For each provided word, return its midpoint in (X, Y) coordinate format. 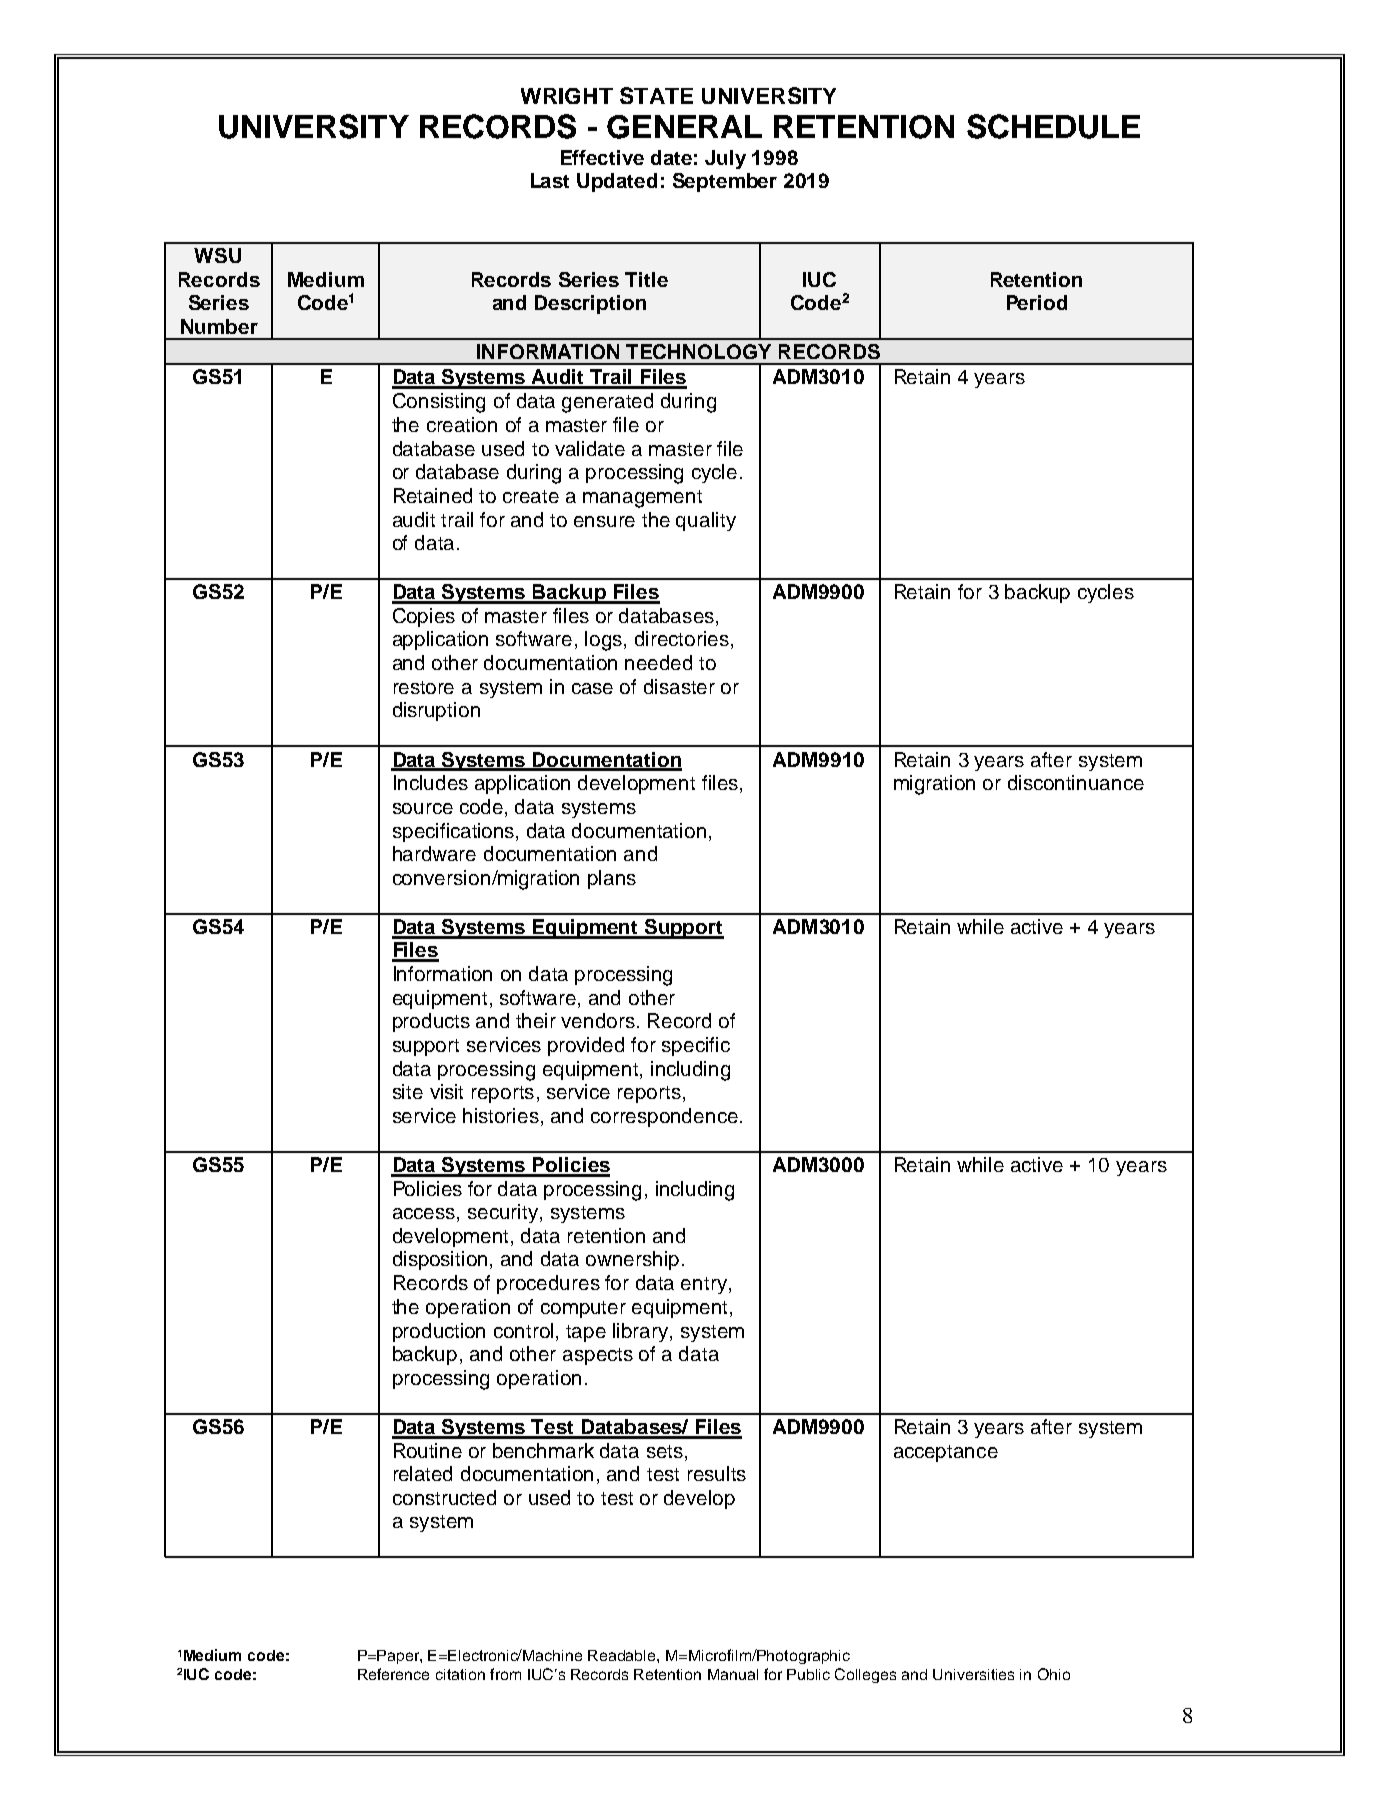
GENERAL (684, 127)
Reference (393, 1674)
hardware (434, 853)
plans (612, 879)
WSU (217, 255)
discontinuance (1076, 782)
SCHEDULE (1053, 126)
